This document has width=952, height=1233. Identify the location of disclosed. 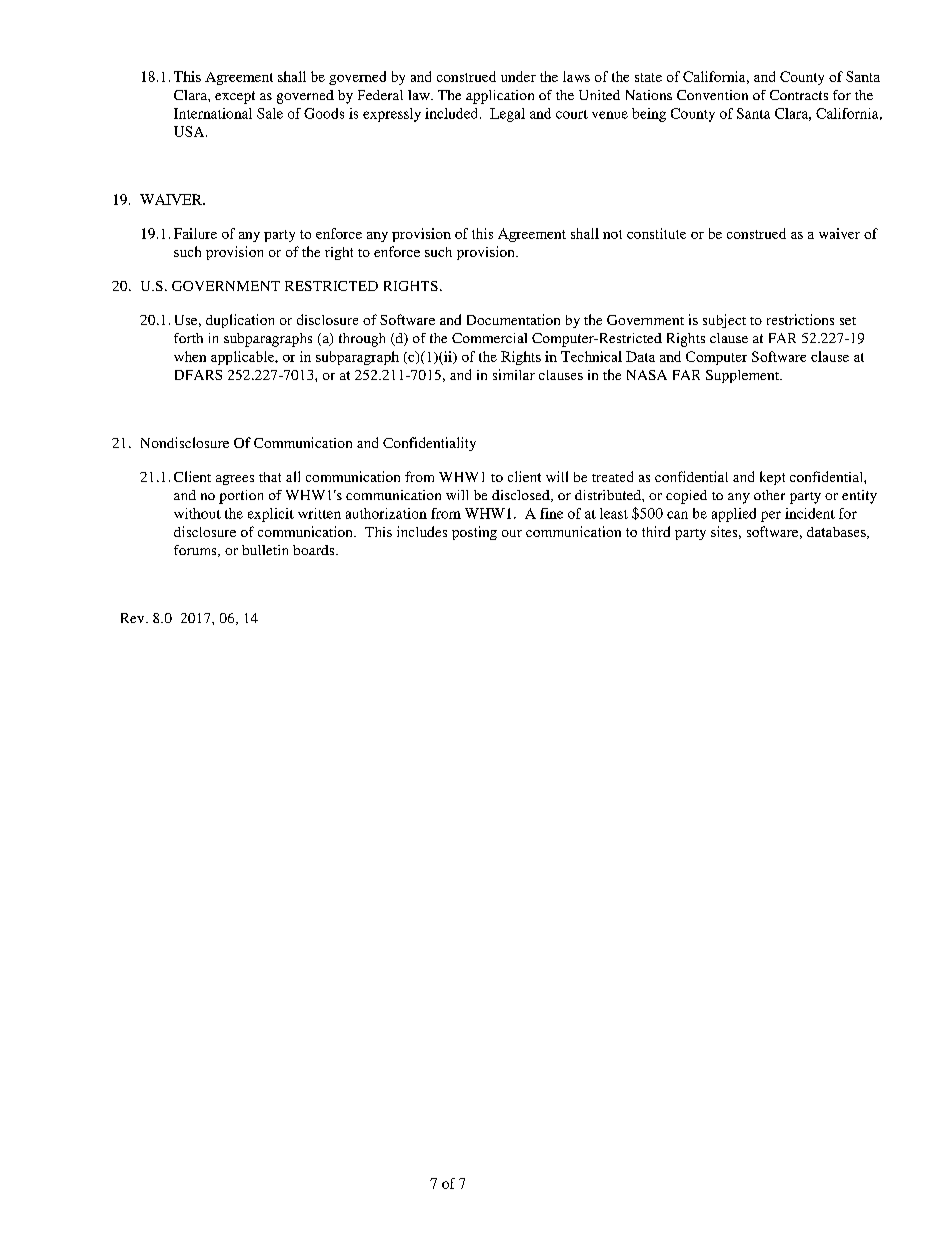
(522, 496).
